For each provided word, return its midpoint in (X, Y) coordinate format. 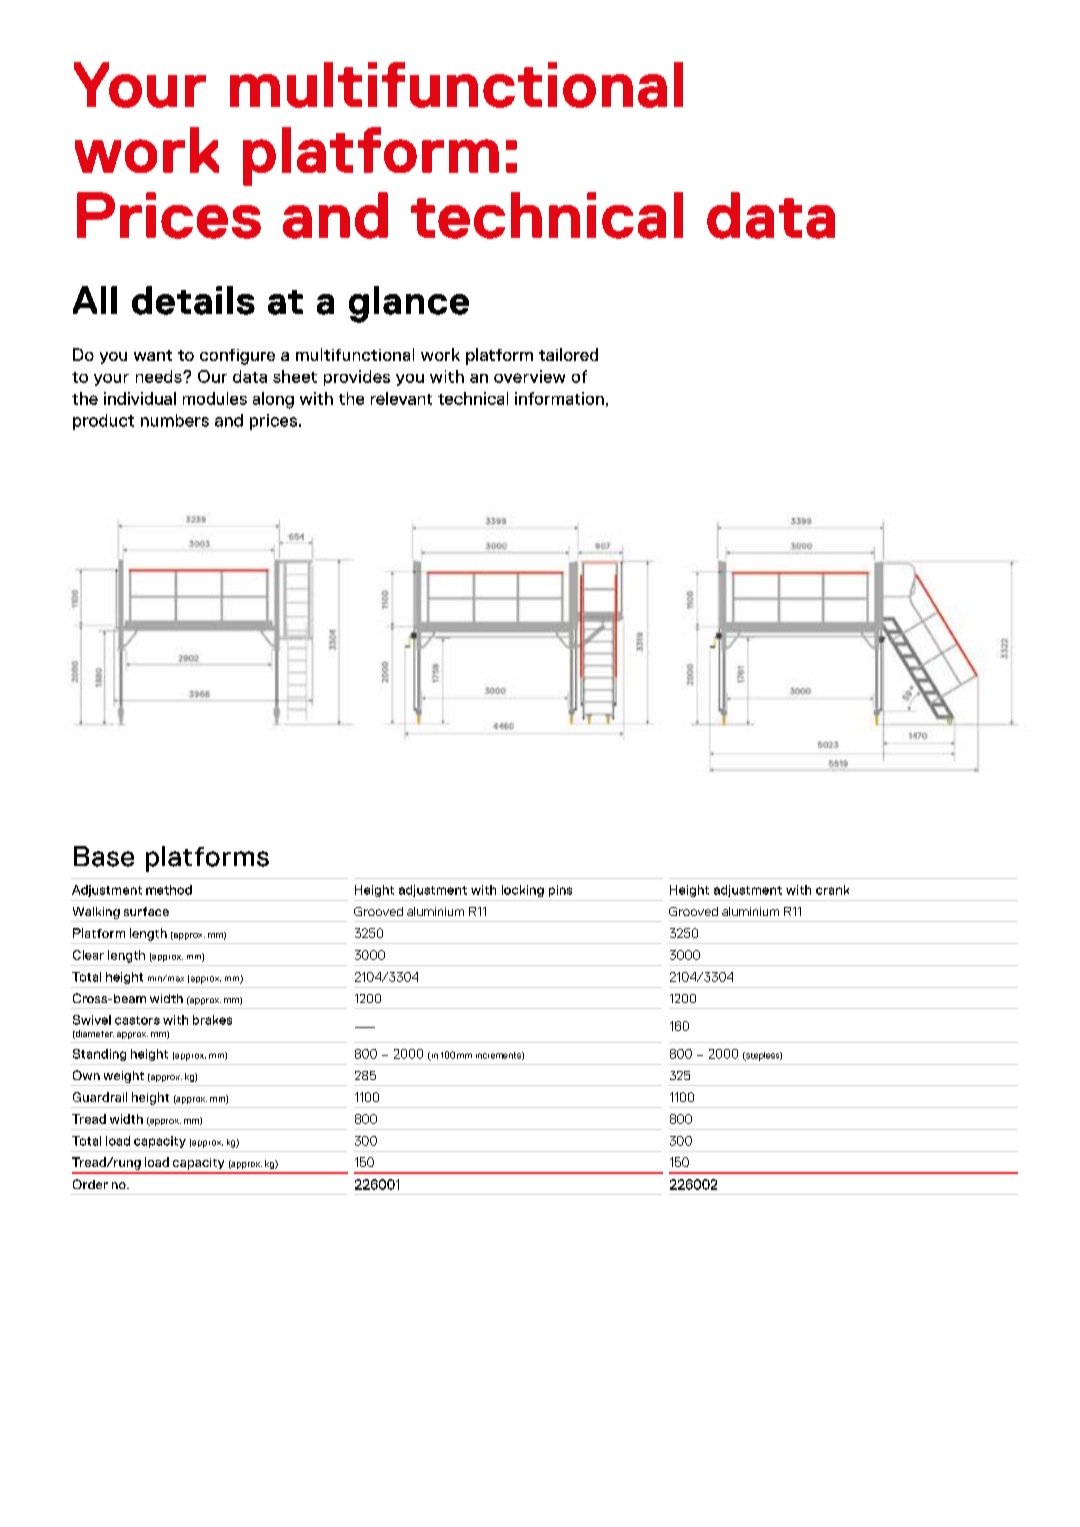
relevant (401, 398)
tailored (568, 354)
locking (523, 891)
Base (104, 856)
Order (90, 1184)
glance (409, 304)
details (193, 300)
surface (146, 911)
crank (832, 890)
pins (560, 891)
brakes (212, 1020)
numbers (175, 420)
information (559, 398)
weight (123, 1078)
